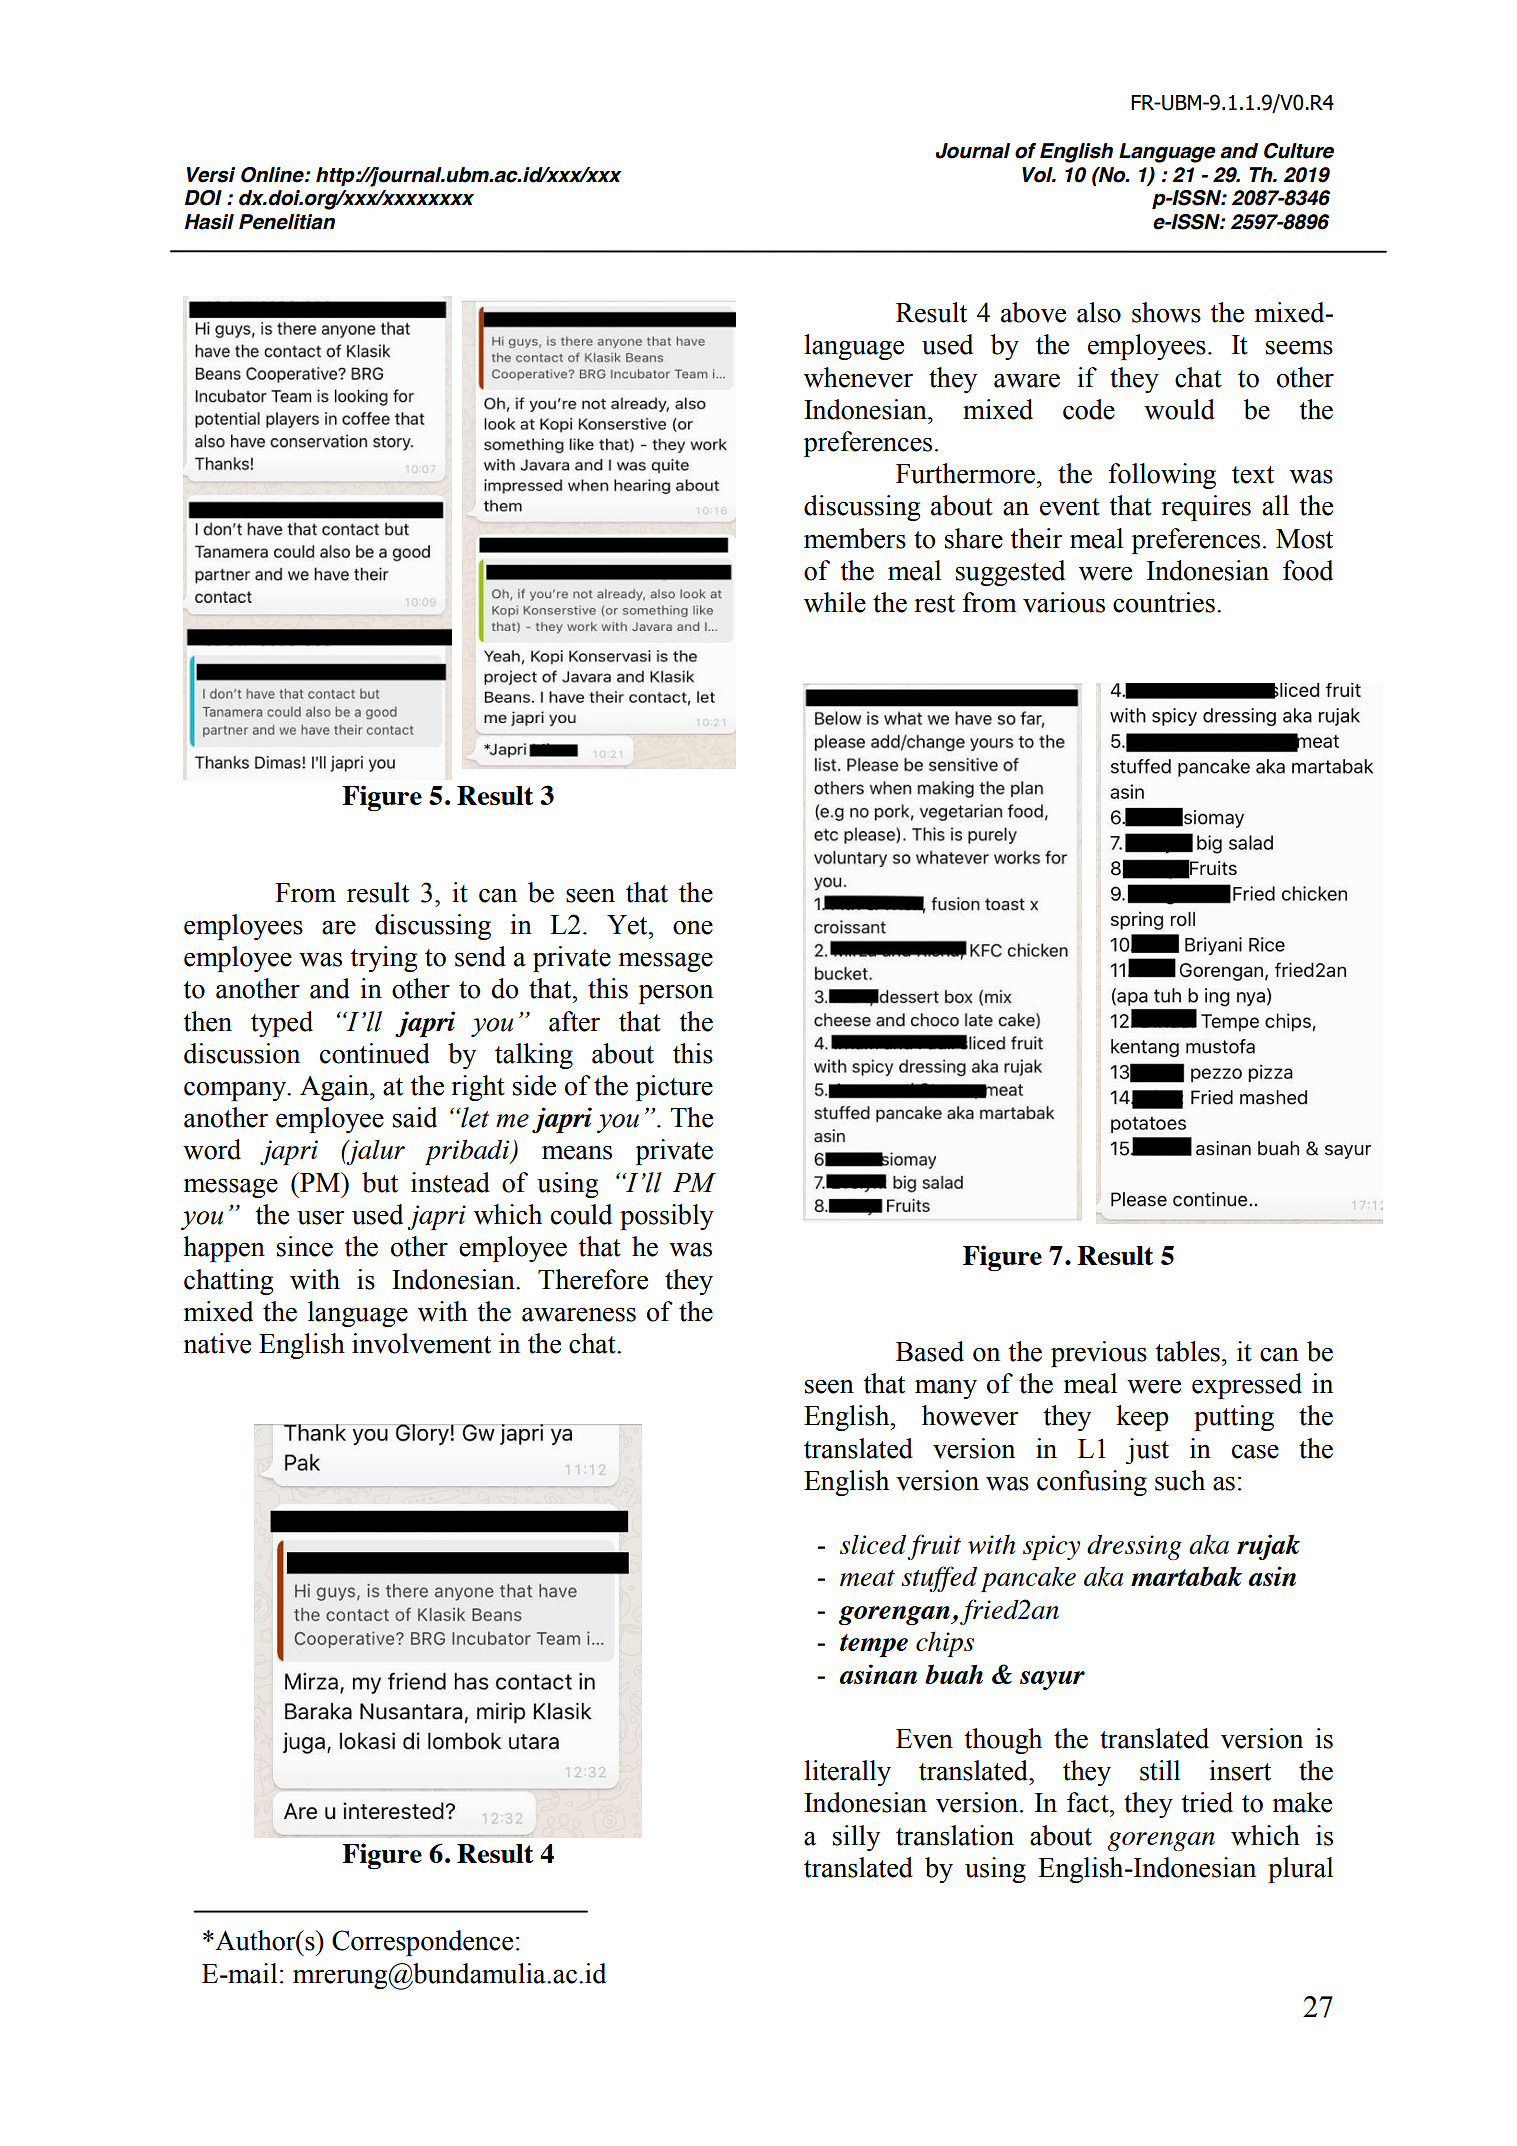  I want to click on possibly, so click(667, 1217).
